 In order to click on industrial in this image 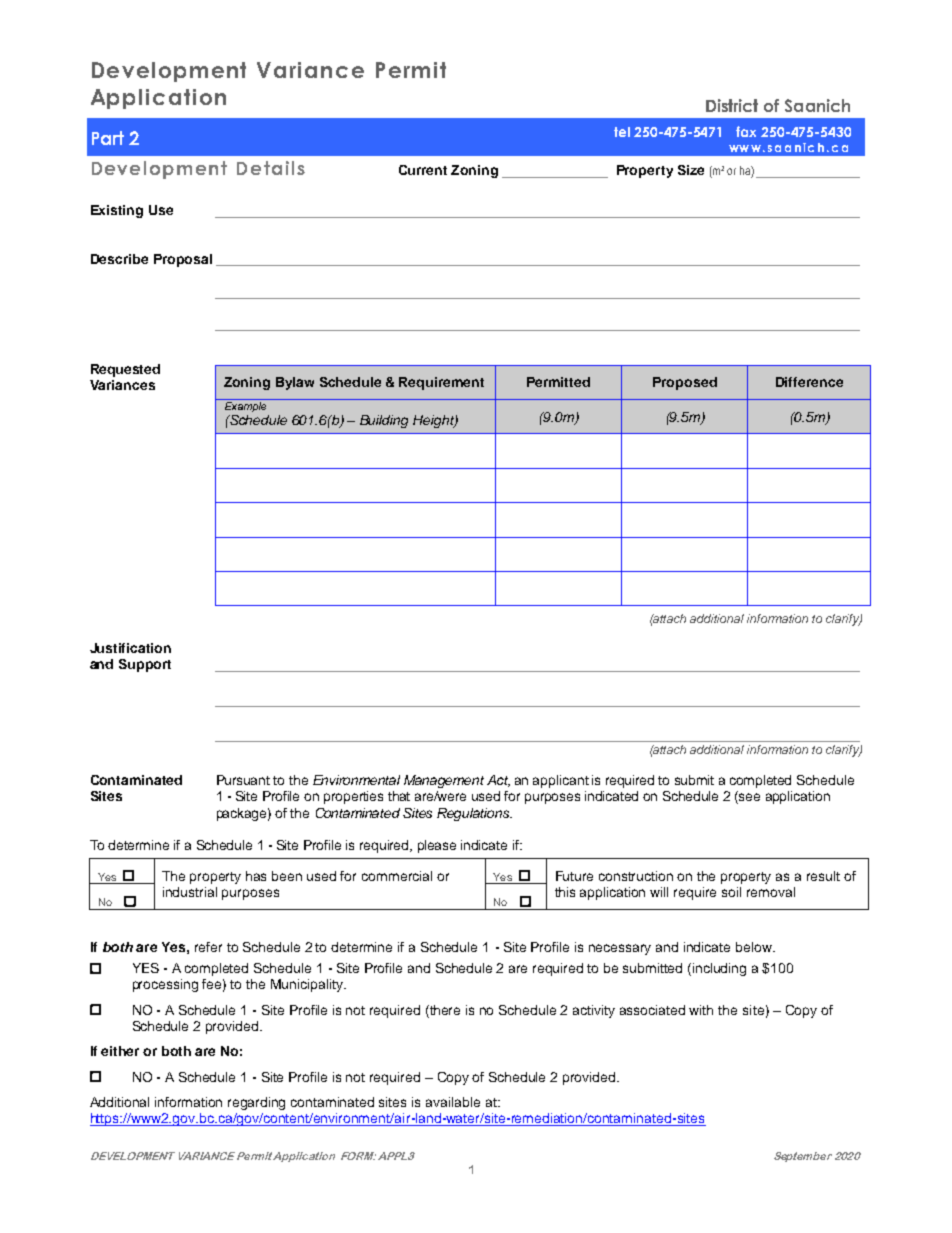, I will do `click(190, 892)`.
